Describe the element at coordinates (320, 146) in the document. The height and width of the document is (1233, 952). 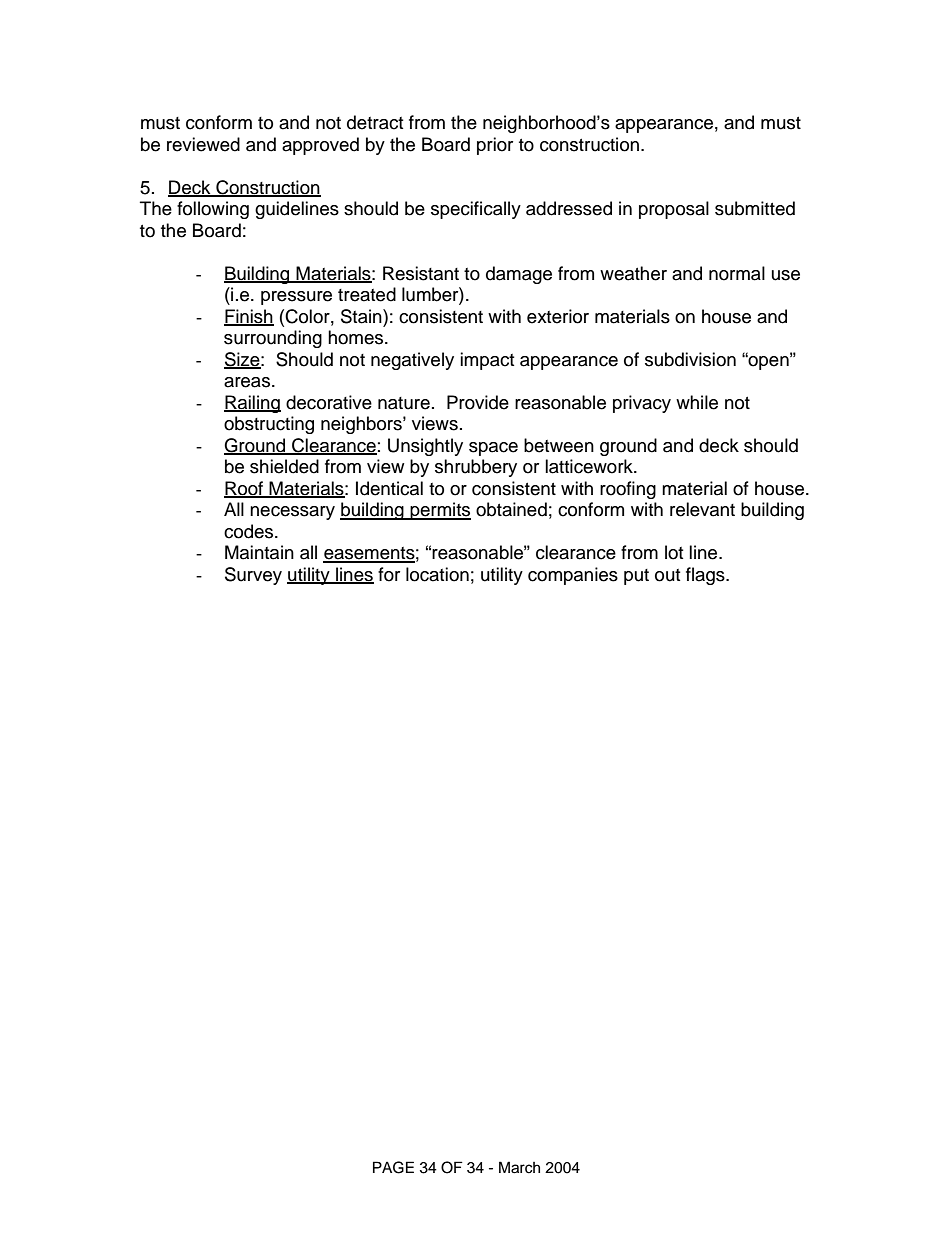
I see `approved` at that location.
